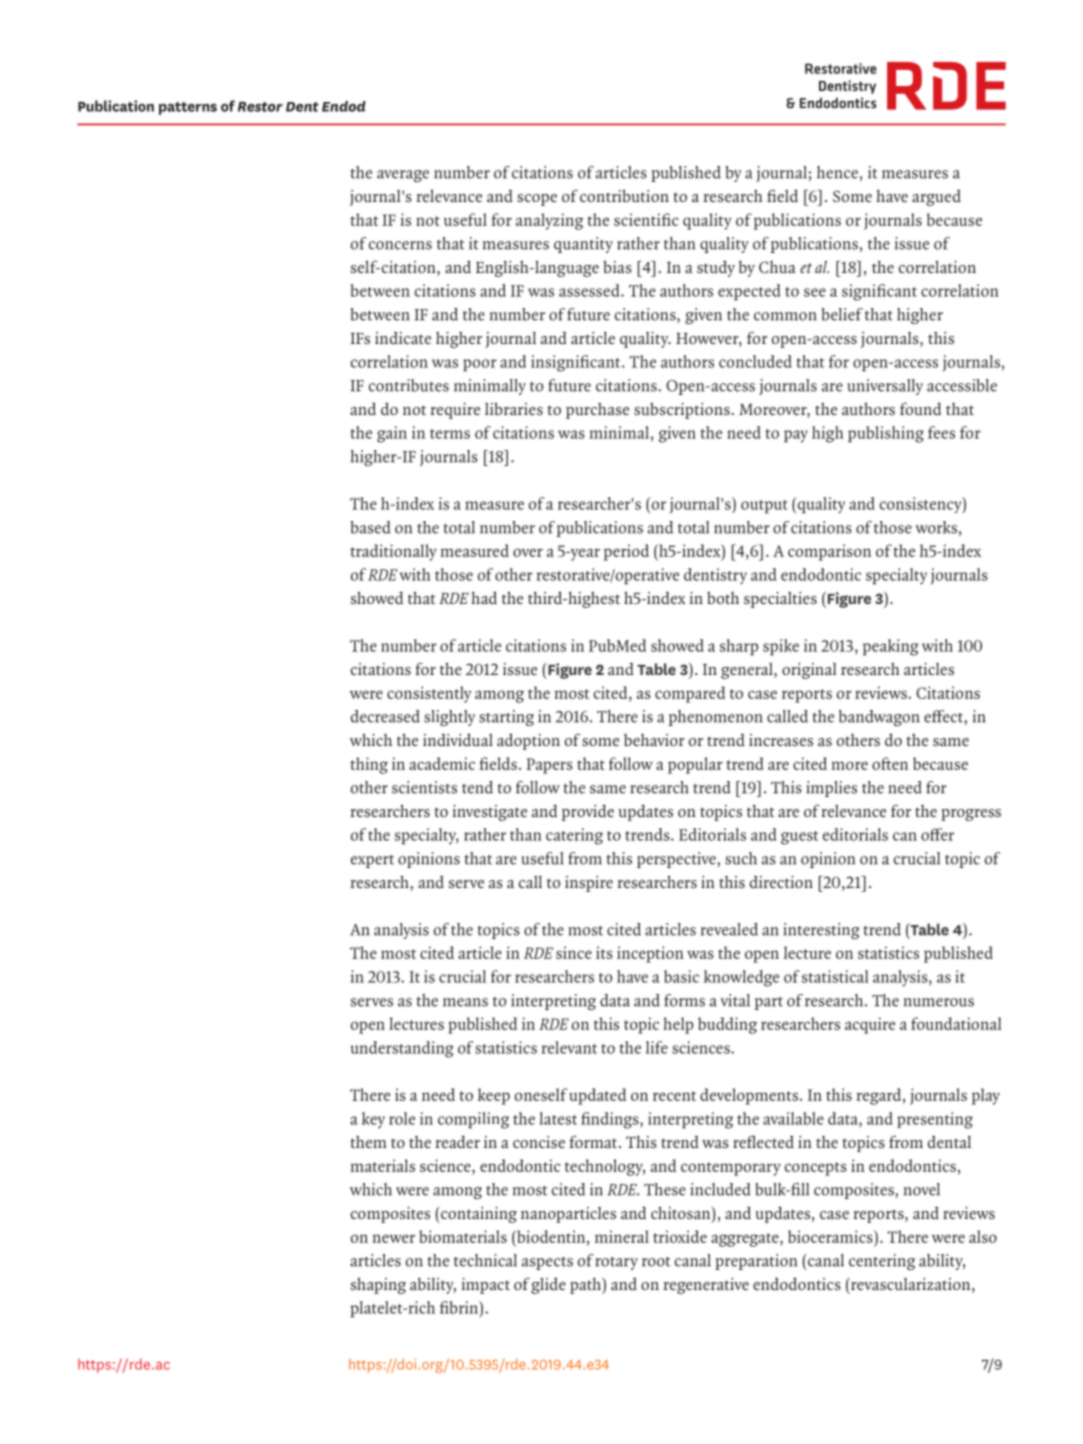 The image size is (1083, 1444). Describe the element at coordinates (402, 1049) in the screenshot. I see `understanding` at that location.
